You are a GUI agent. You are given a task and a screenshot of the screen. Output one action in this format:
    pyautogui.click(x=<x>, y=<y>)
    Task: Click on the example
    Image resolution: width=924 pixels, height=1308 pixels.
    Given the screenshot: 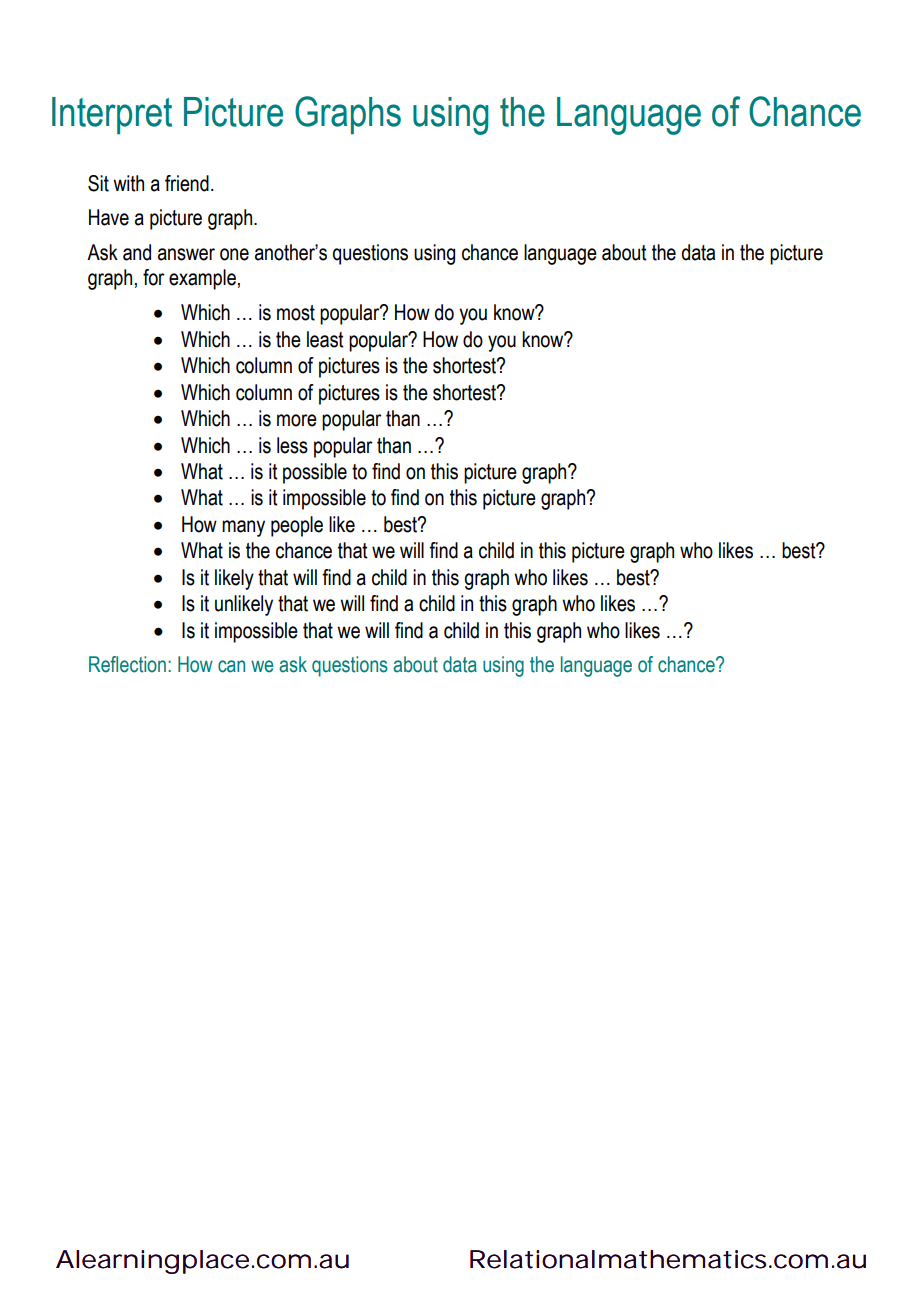 What is the action you would take?
    pyautogui.click(x=202, y=279)
